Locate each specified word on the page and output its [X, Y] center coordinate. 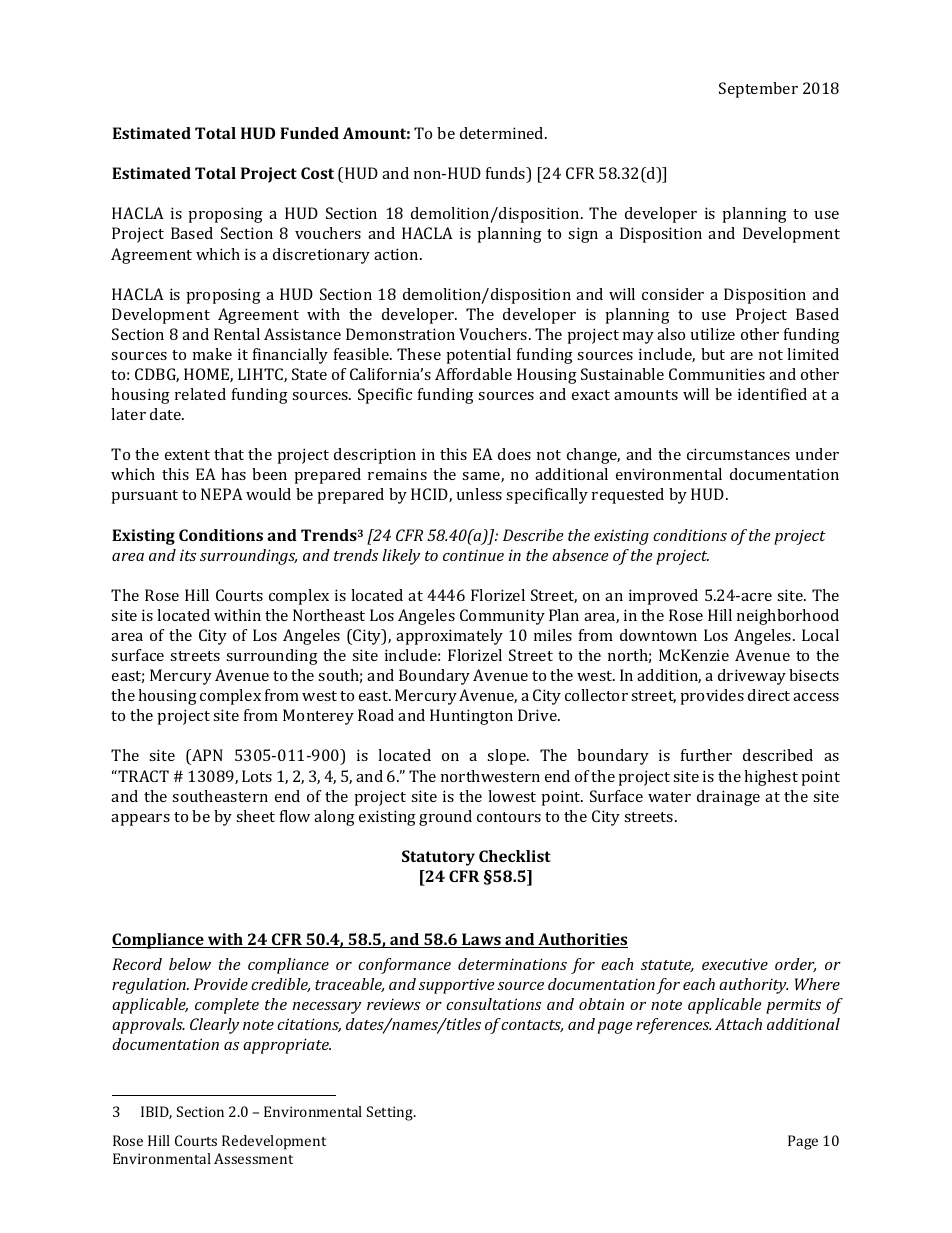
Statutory [438, 858]
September [758, 90]
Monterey [318, 717]
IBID [156, 1112]
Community [502, 617]
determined [503, 133]
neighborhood [788, 617]
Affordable [473, 374]
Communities [717, 374]
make [212, 354]
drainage [728, 798]
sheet [255, 816]
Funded [309, 133]
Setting [391, 1113]
